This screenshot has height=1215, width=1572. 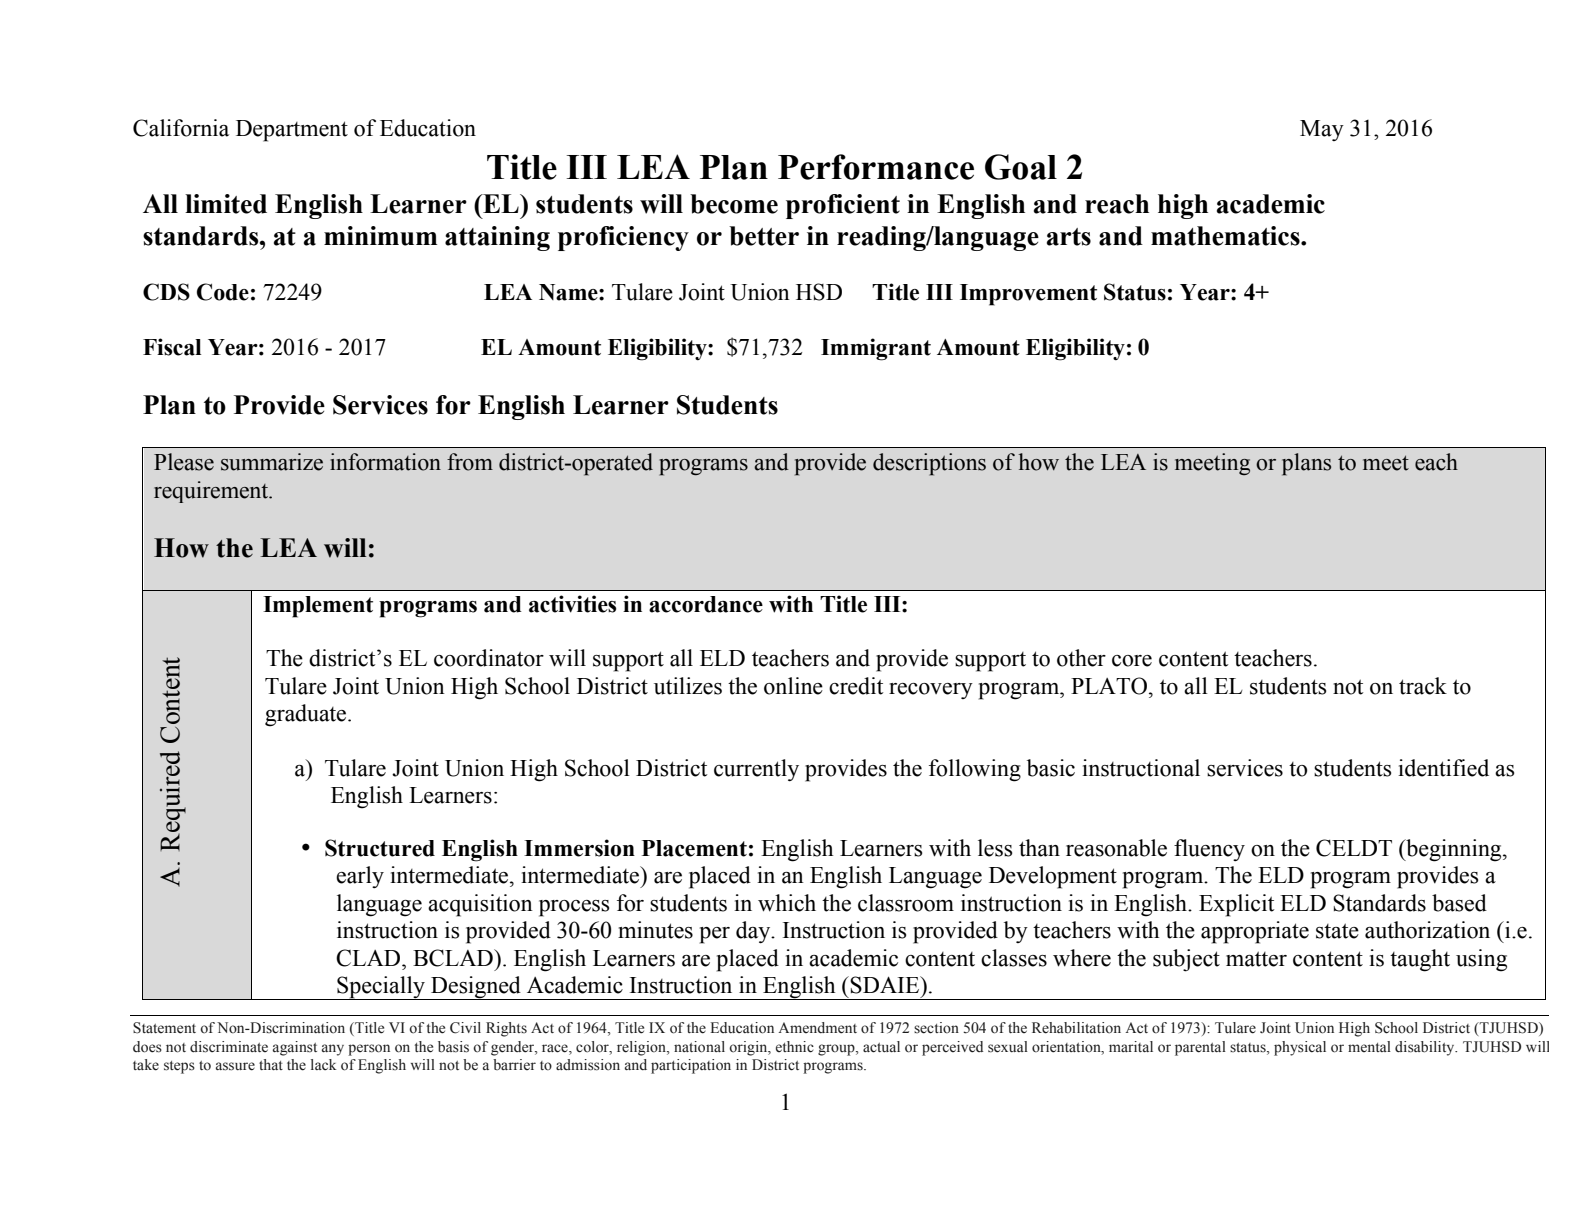 What do you see at coordinates (876, 167) in the screenshot?
I see `Performance` at bounding box center [876, 167].
